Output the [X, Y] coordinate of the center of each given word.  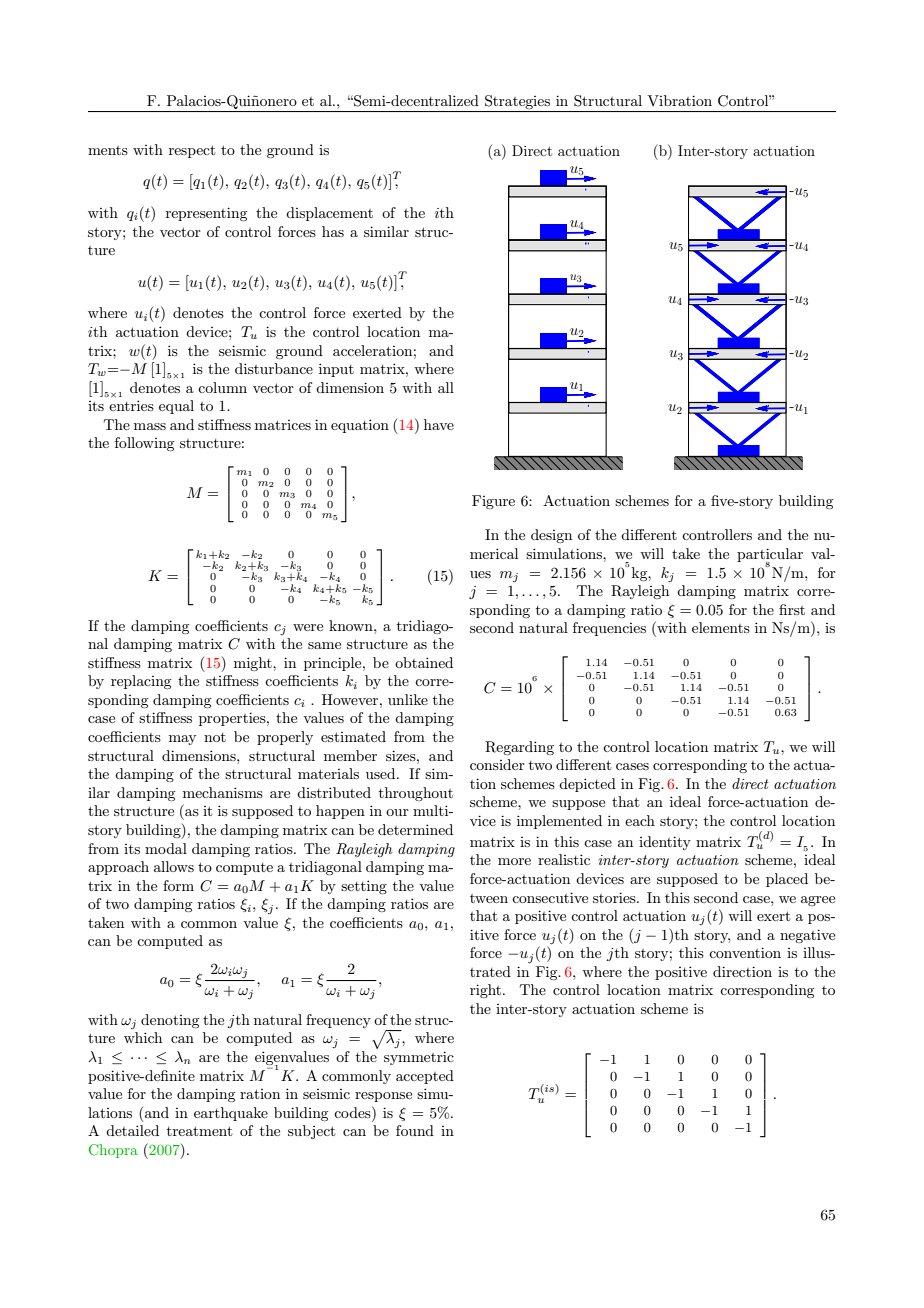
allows [174, 866]
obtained [424, 662]
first [792, 609]
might [254, 664]
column [222, 387]
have [439, 424]
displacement [329, 214]
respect [192, 151]
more [514, 861]
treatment [199, 1131]
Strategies [517, 102]
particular [770, 556]
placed [787, 880]
